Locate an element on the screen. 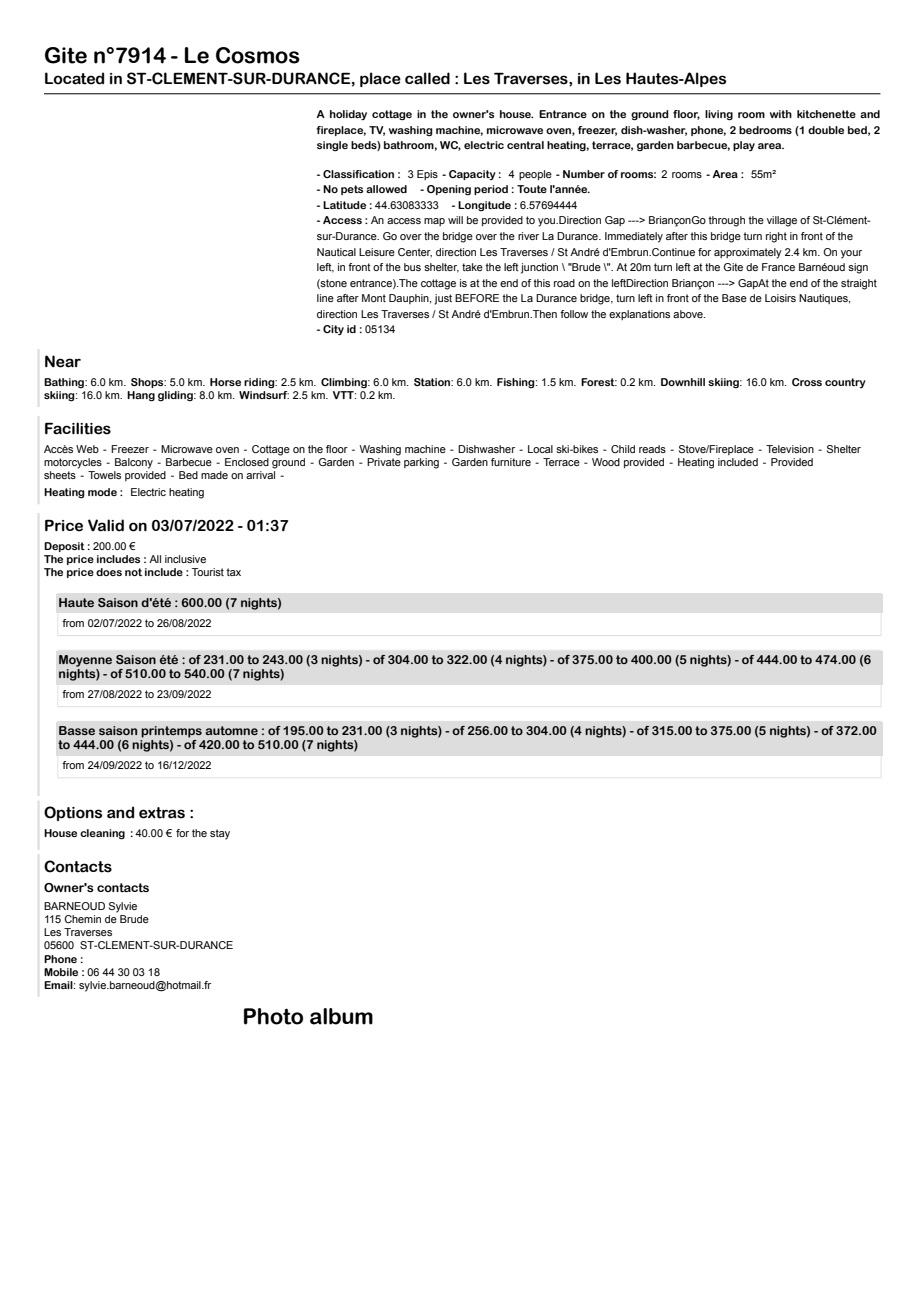 This screenshot has width=924, height=1308. Television is located at coordinates (790, 449).
